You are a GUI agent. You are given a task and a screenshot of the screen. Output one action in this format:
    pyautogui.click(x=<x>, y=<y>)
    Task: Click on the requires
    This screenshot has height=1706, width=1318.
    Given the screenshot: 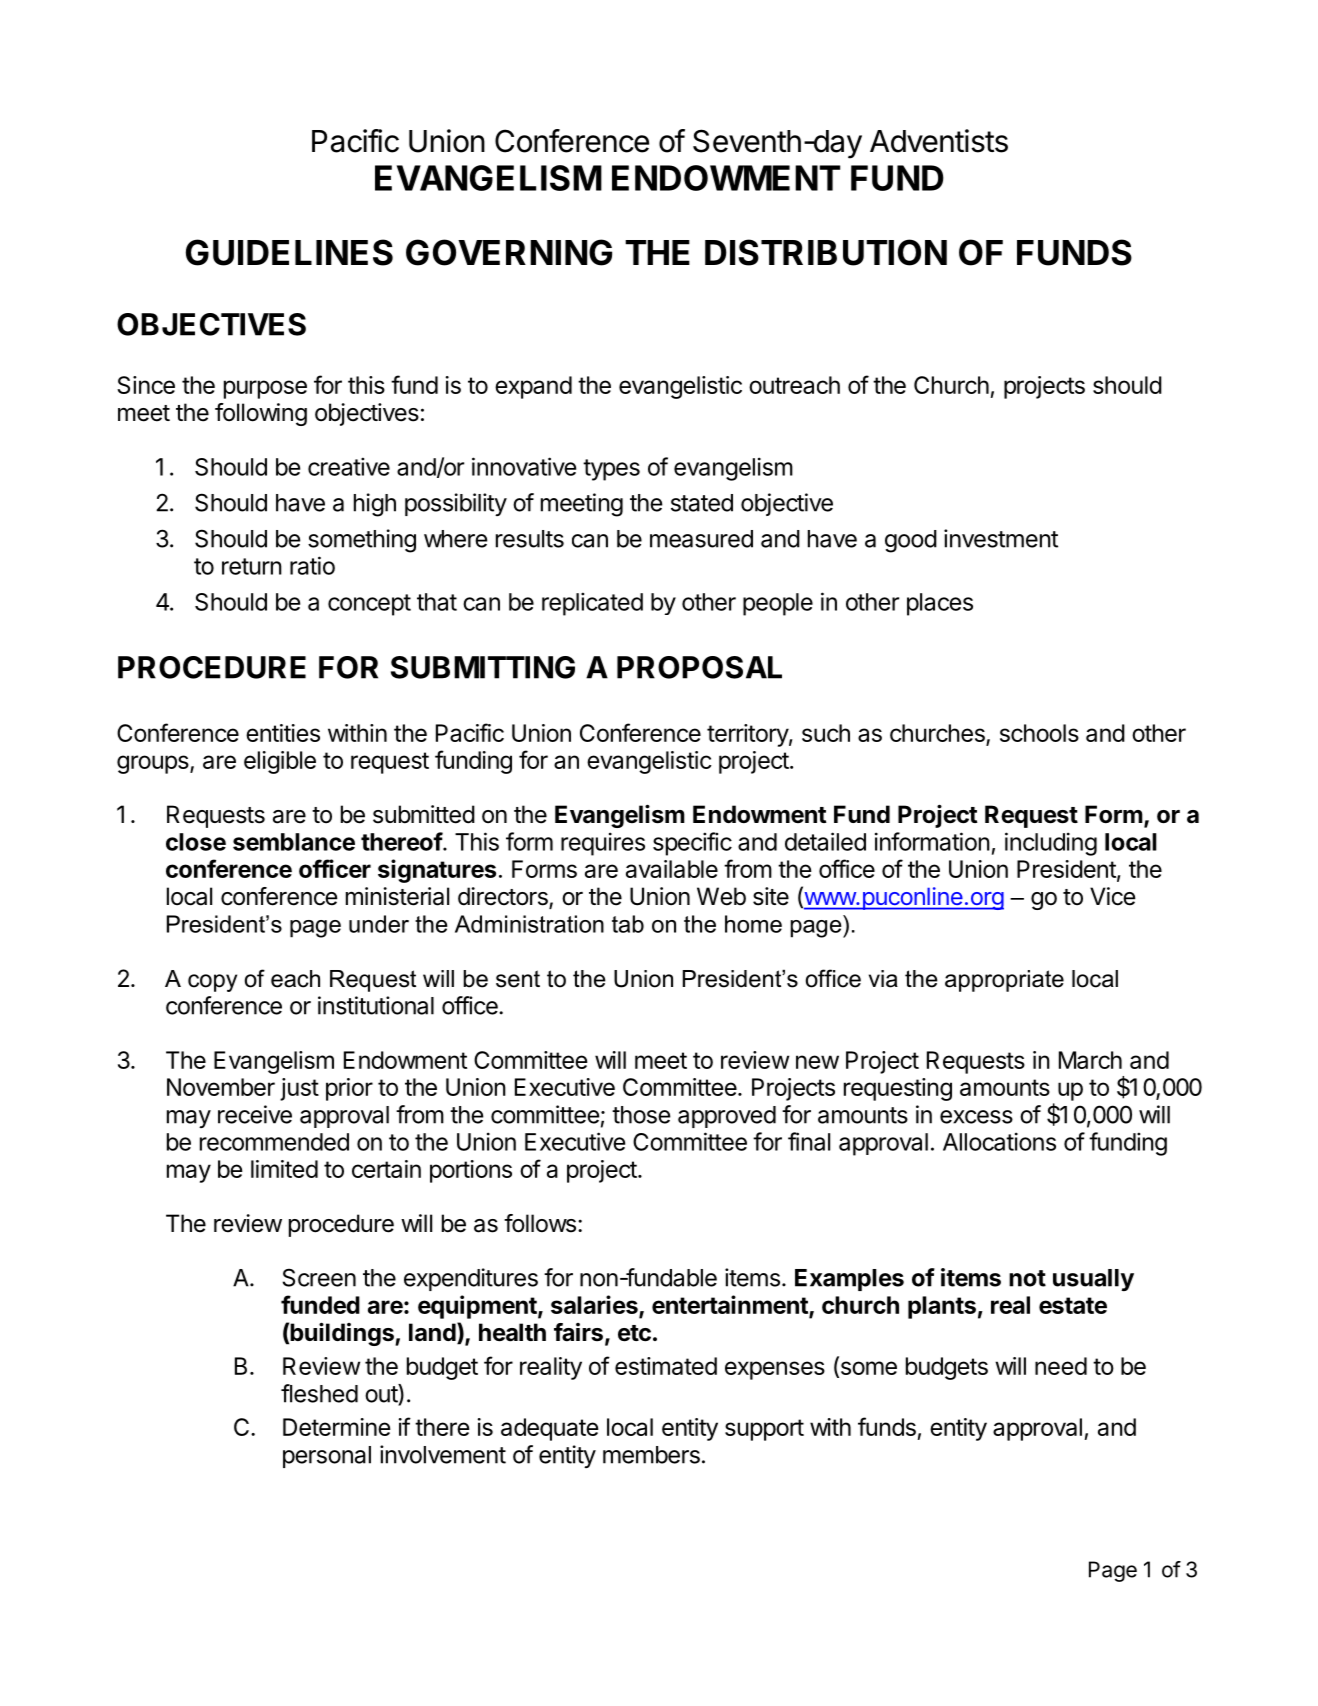 What is the action you would take?
    pyautogui.click(x=603, y=844)
